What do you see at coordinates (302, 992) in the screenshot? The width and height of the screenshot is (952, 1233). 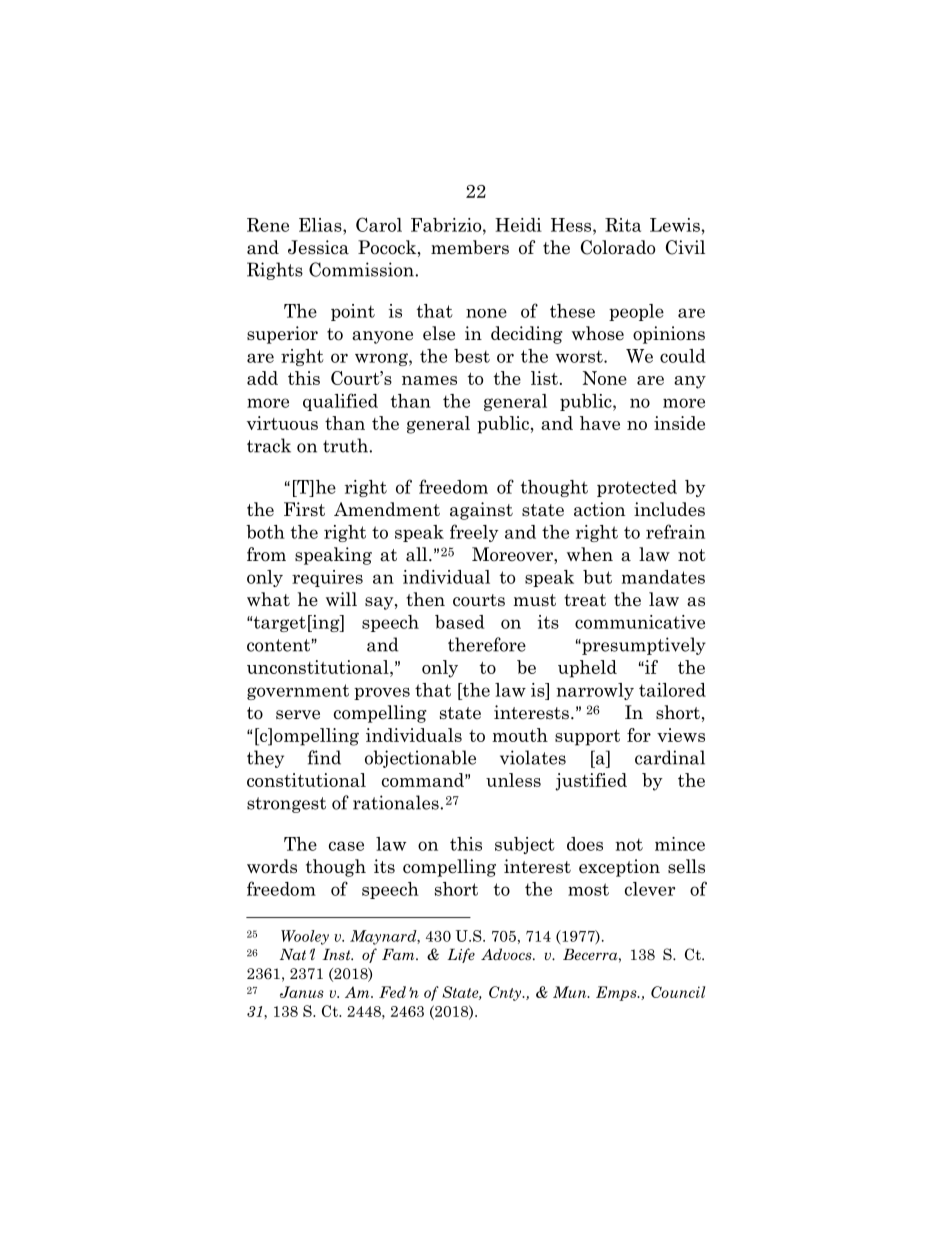 I see `Janus` at bounding box center [302, 992].
